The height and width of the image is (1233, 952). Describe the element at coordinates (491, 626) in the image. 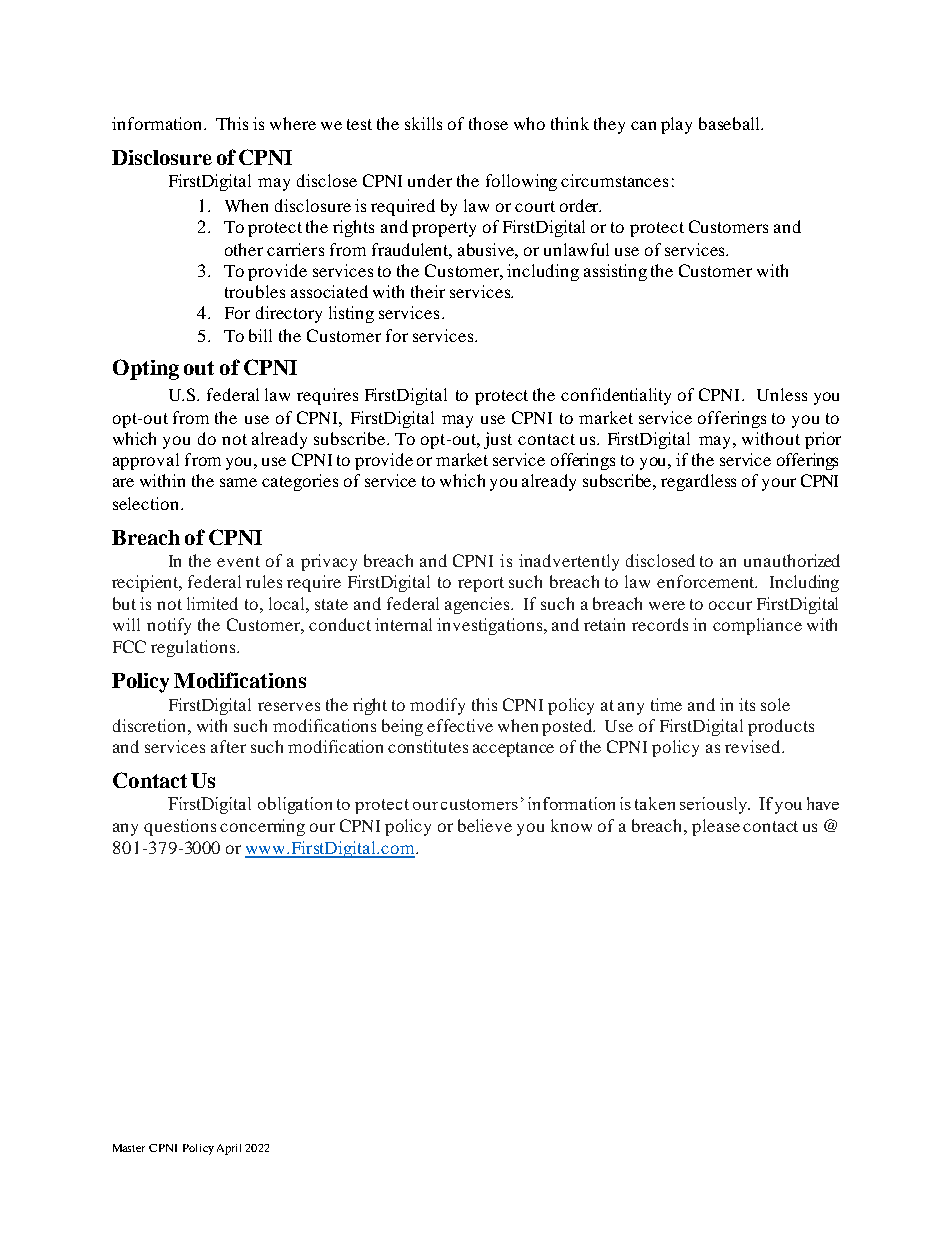

I see `investigations` at that location.
